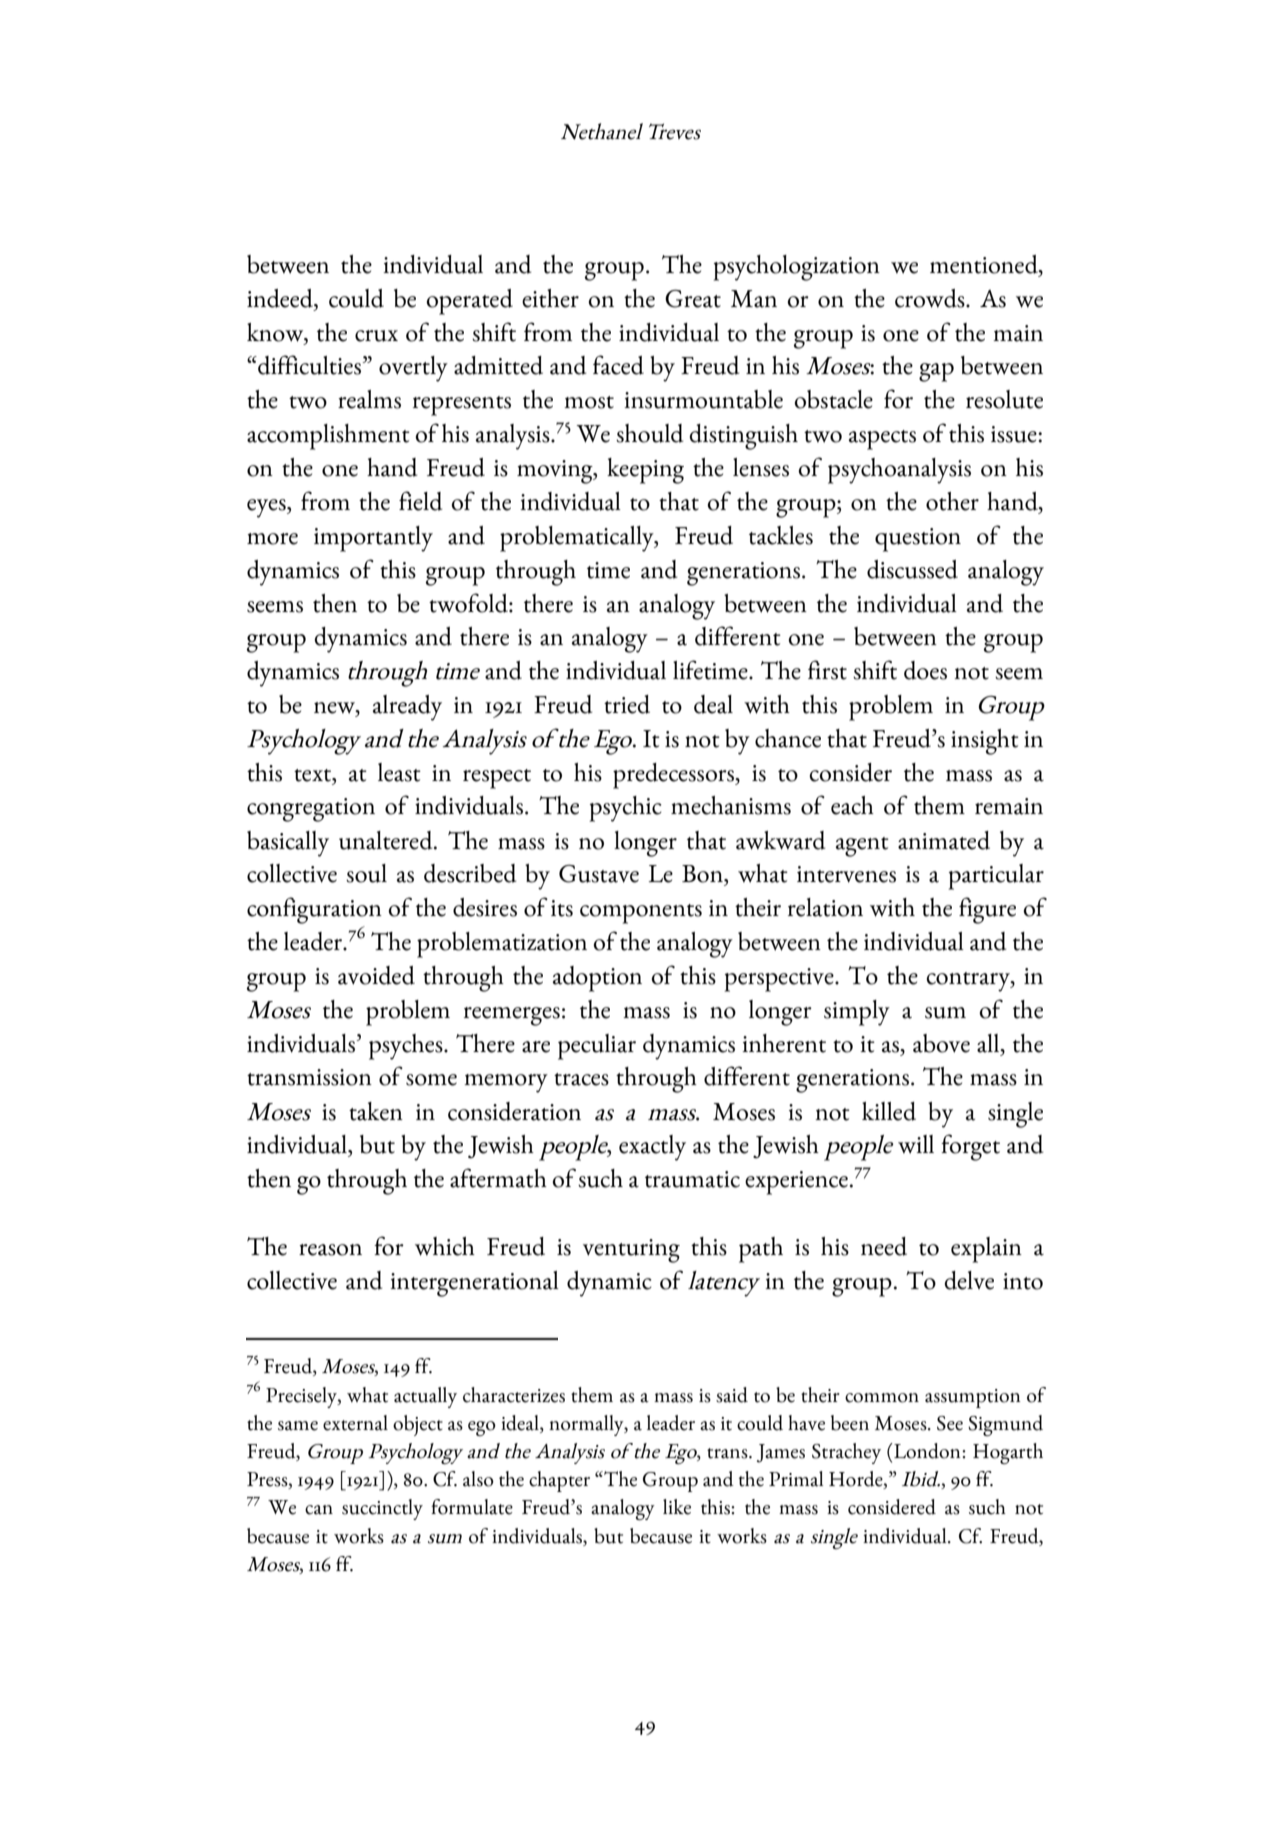 This screenshot has height=1821, width=1287. I want to click on Great, so click(693, 298).
